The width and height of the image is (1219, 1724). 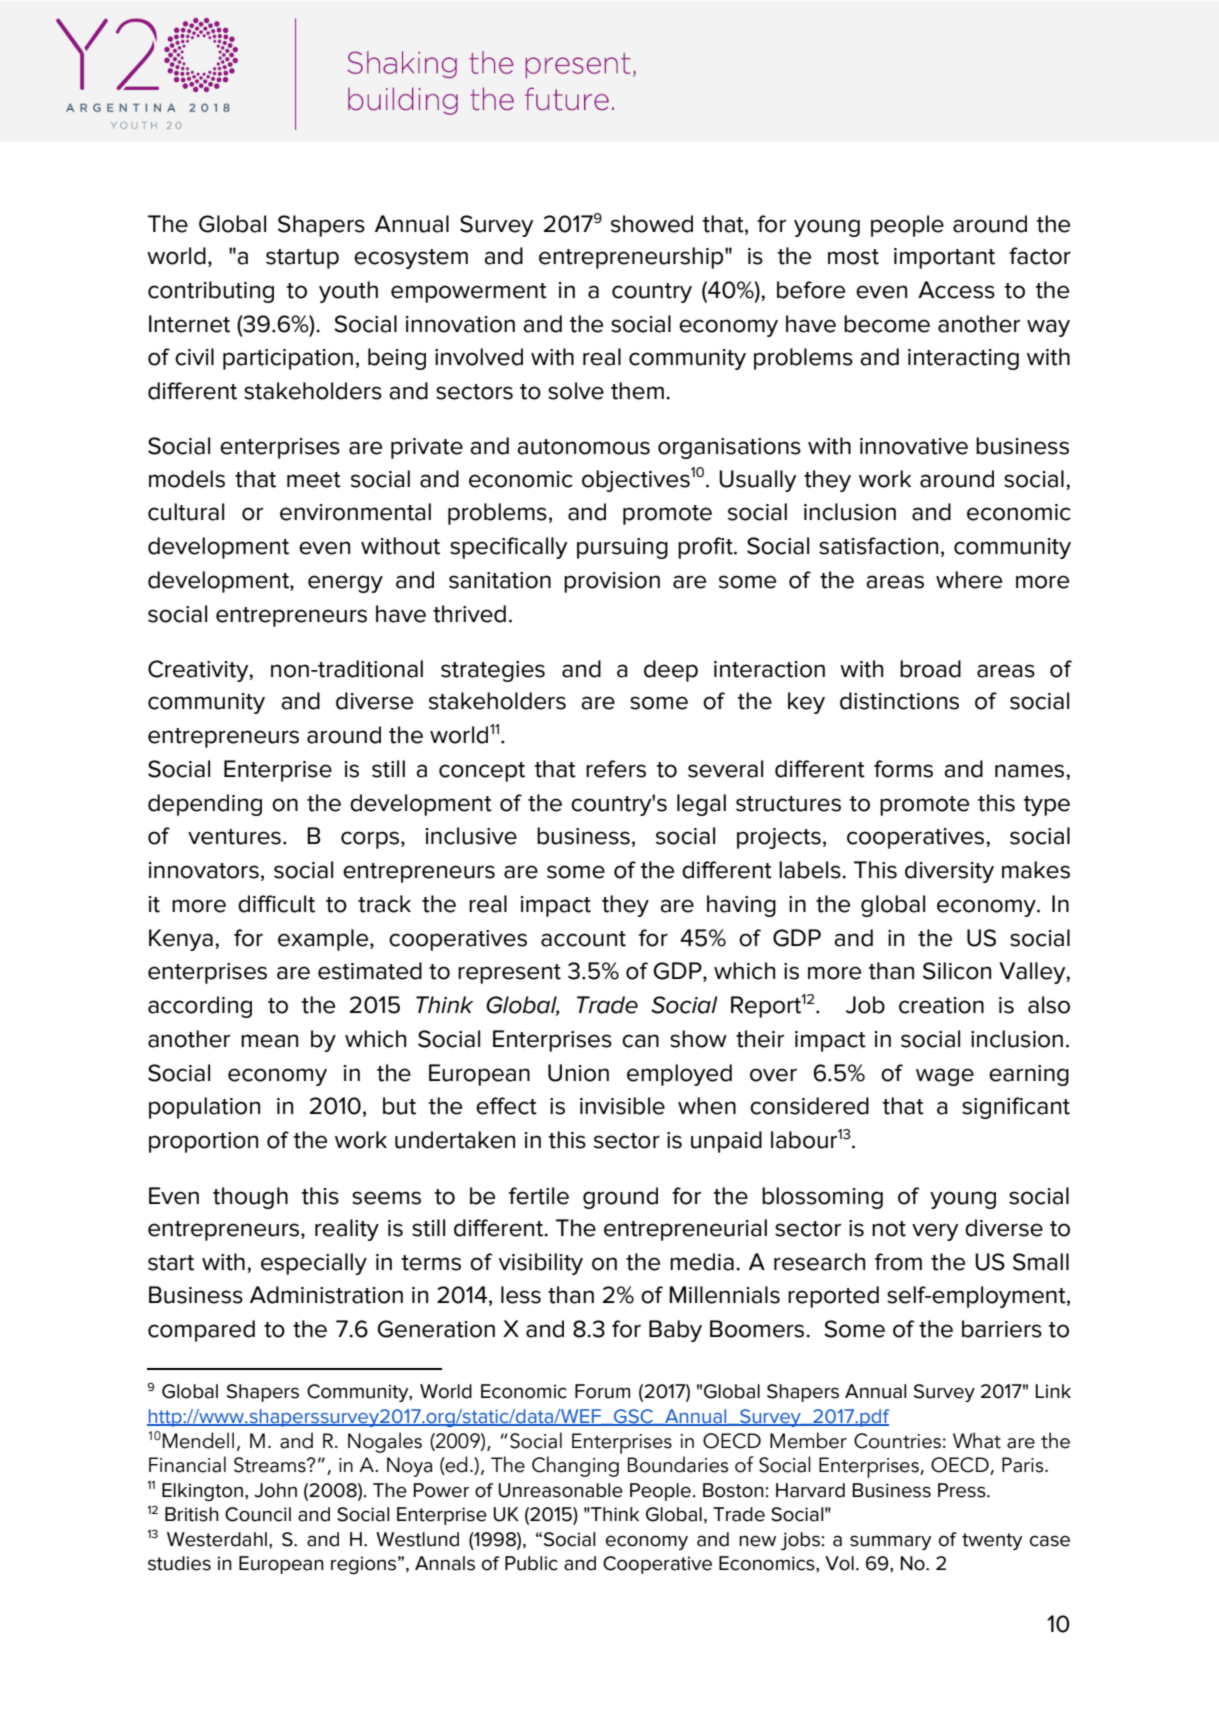 What do you see at coordinates (560, 1490) in the image?
I see `Unreasonable` at bounding box center [560, 1490].
